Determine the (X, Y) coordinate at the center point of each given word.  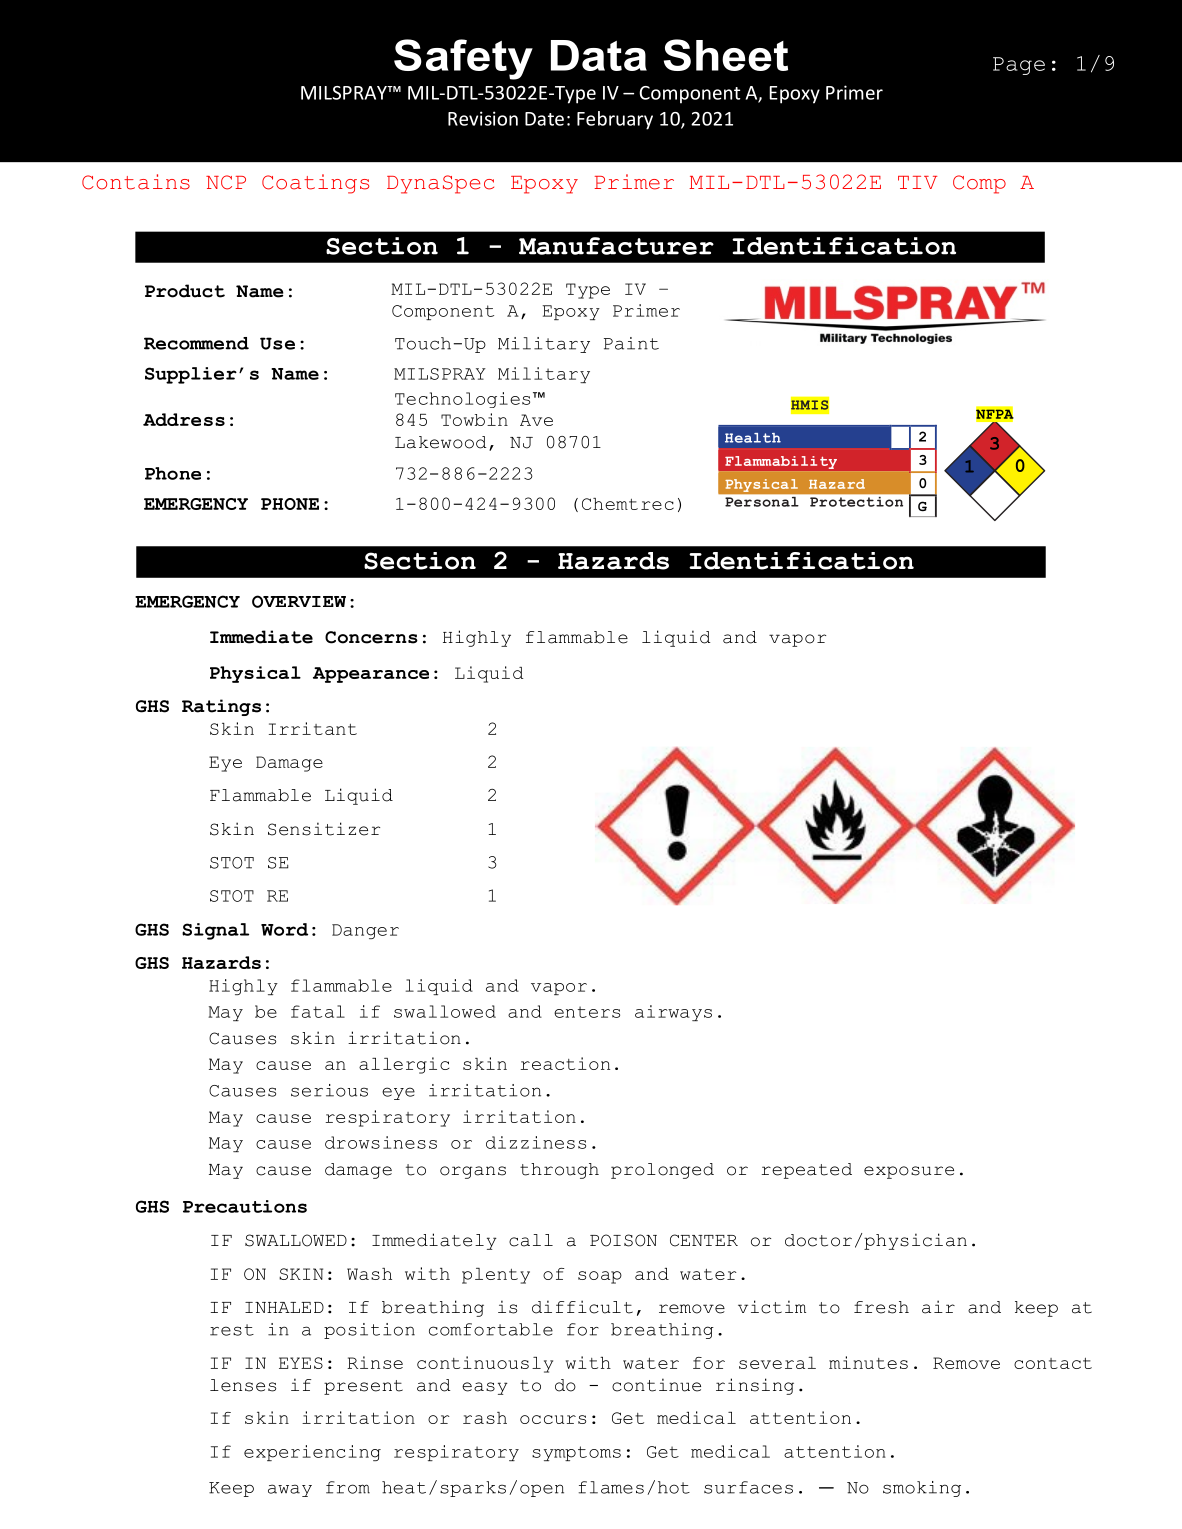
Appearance (371, 675)
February (615, 120)
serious (329, 1090)
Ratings (221, 707)
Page (1019, 66)
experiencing (312, 1453)
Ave (536, 420)
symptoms (576, 1453)
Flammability (781, 462)
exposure (909, 1172)
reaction (565, 1063)
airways (673, 1013)
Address (184, 419)
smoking (922, 1489)
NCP (226, 182)
